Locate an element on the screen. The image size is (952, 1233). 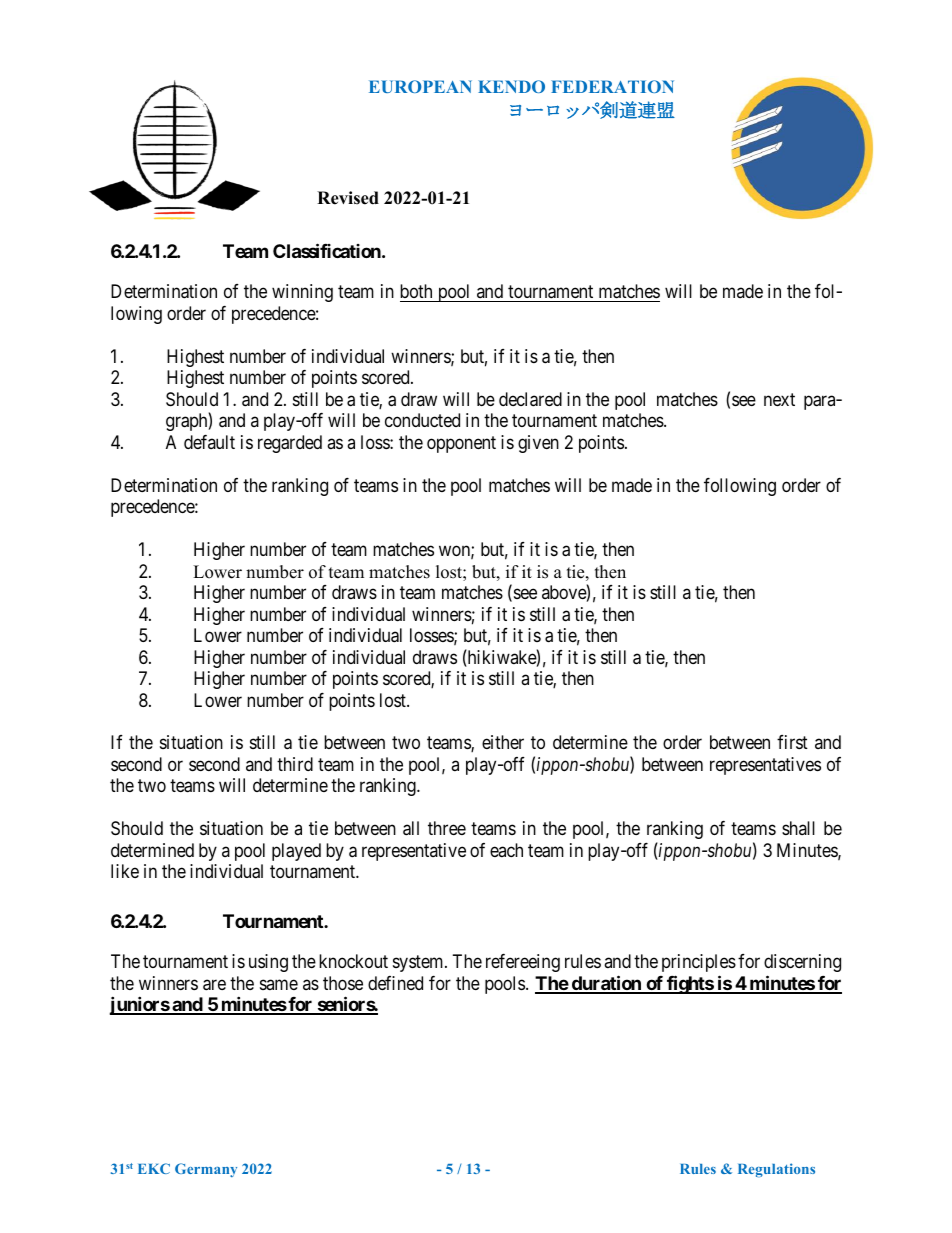
EUROPEAN is located at coordinates (420, 86).
